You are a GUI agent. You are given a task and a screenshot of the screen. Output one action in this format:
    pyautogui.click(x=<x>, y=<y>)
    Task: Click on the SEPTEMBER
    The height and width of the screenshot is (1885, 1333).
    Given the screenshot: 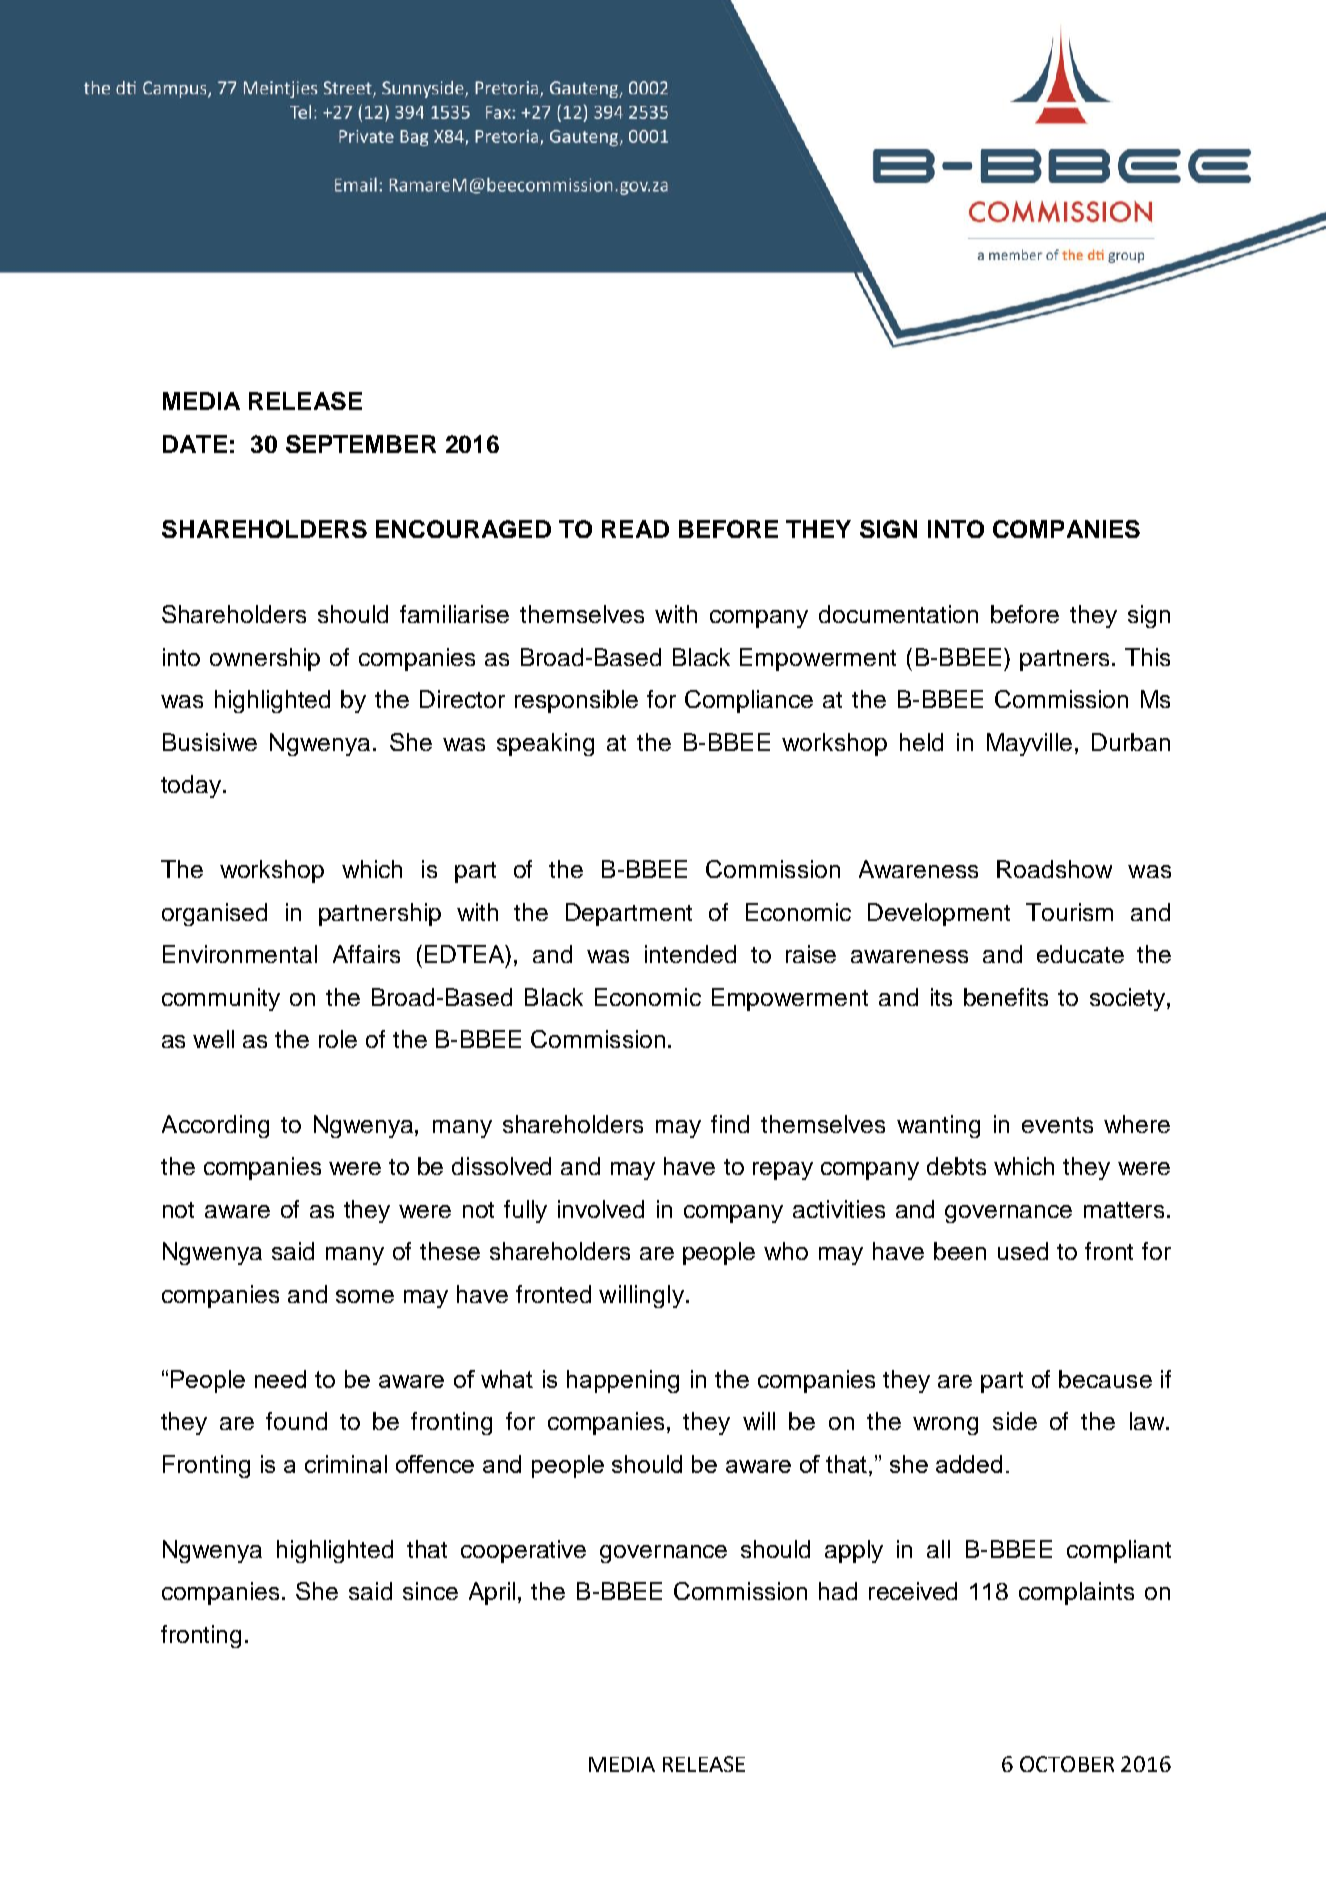 What is the action you would take?
    pyautogui.click(x=361, y=444)
